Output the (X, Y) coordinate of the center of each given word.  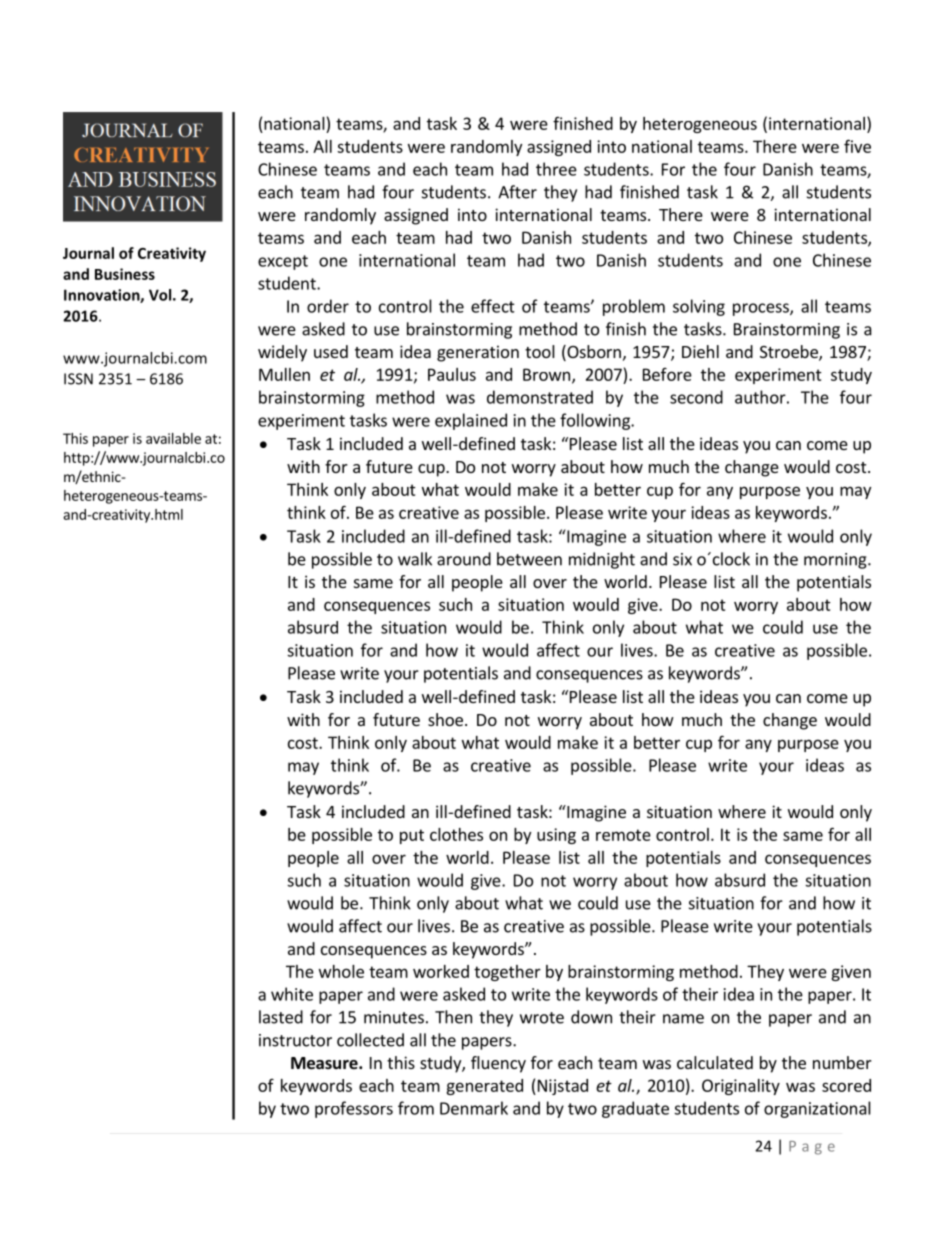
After (517, 192)
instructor (295, 1040)
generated (484, 1087)
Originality (741, 1087)
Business (125, 274)
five (857, 146)
